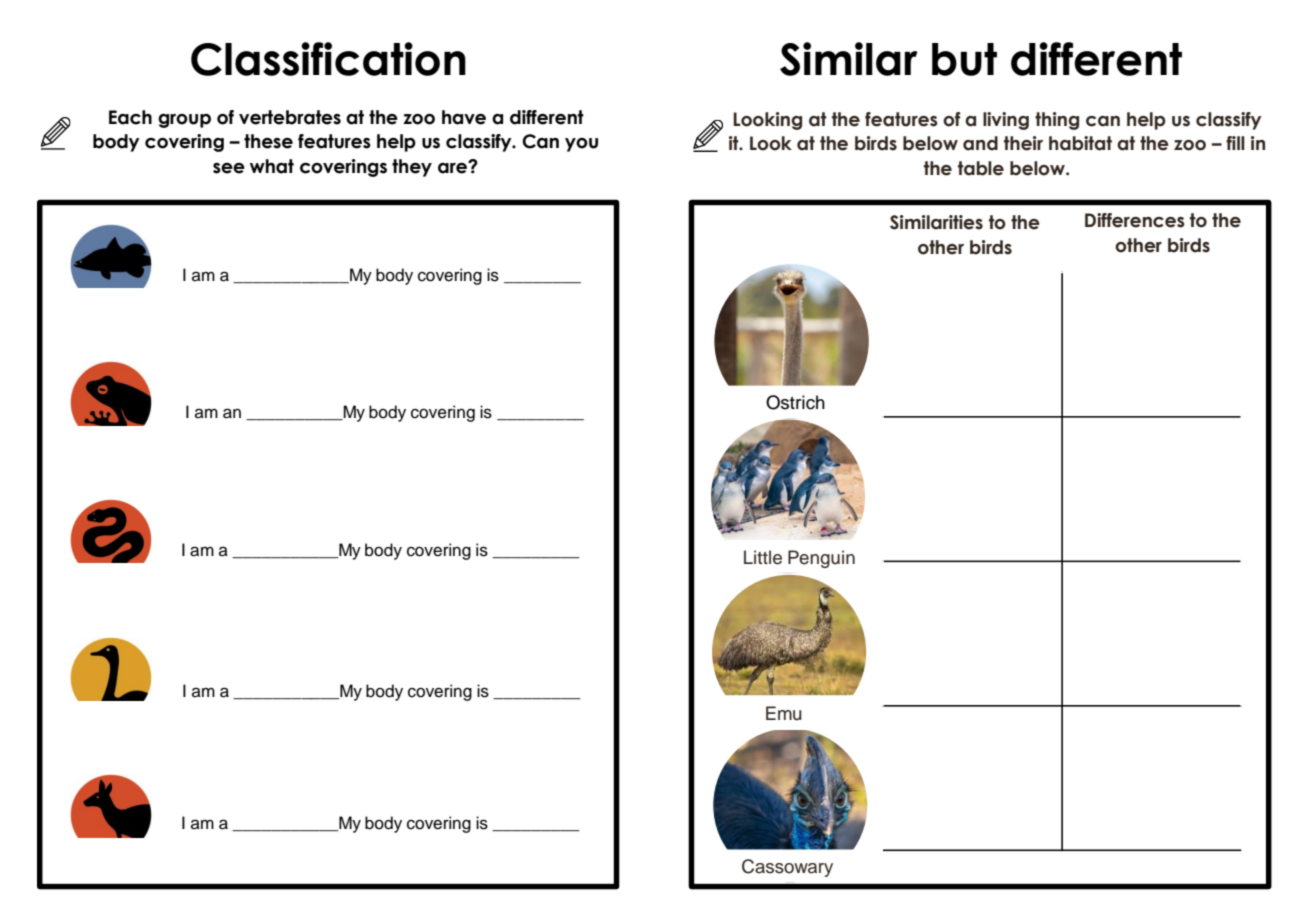 This page has height=924, width=1308. I want to click on table, so click(981, 168).
